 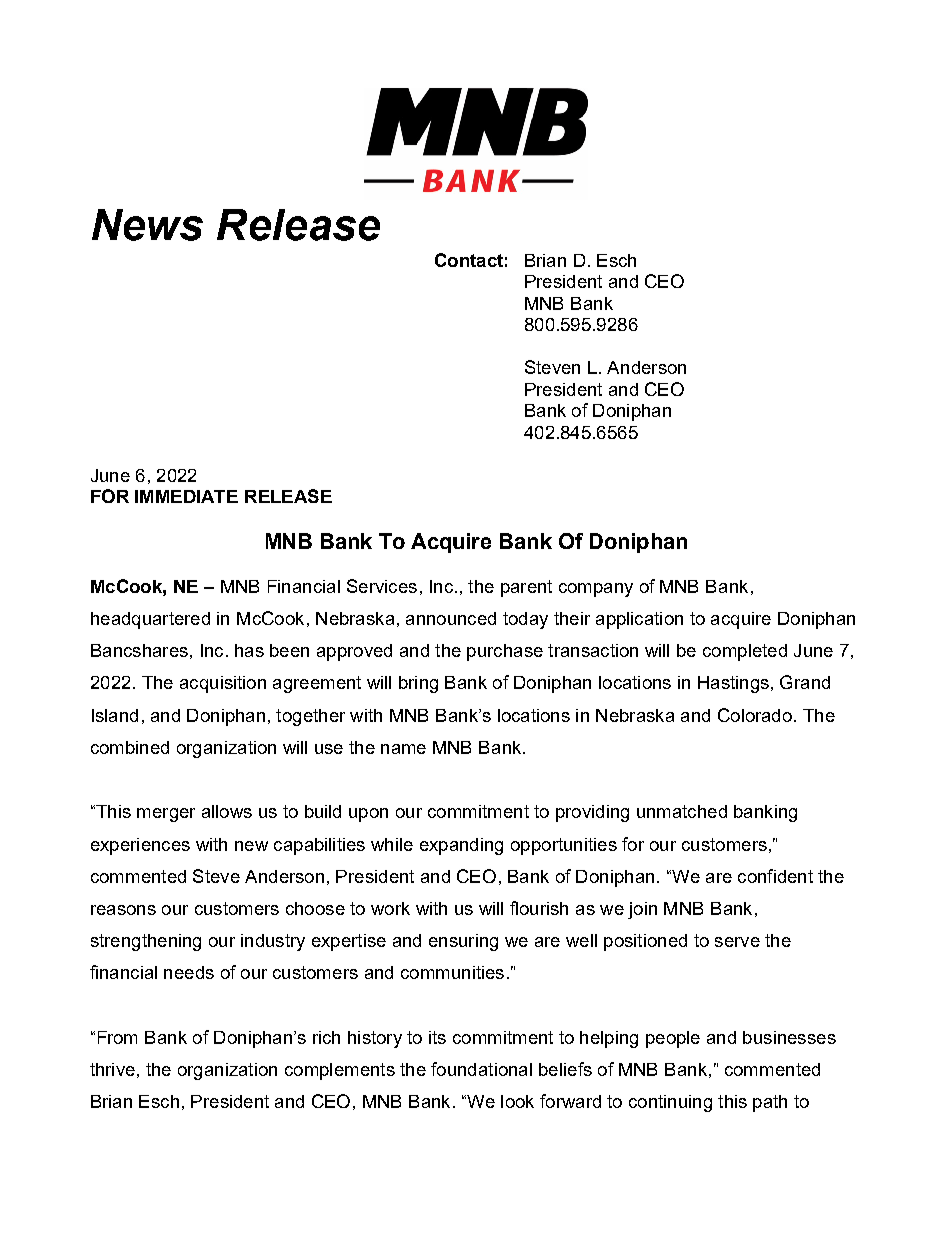 What do you see at coordinates (461, 846) in the screenshot?
I see `expanding` at bounding box center [461, 846].
